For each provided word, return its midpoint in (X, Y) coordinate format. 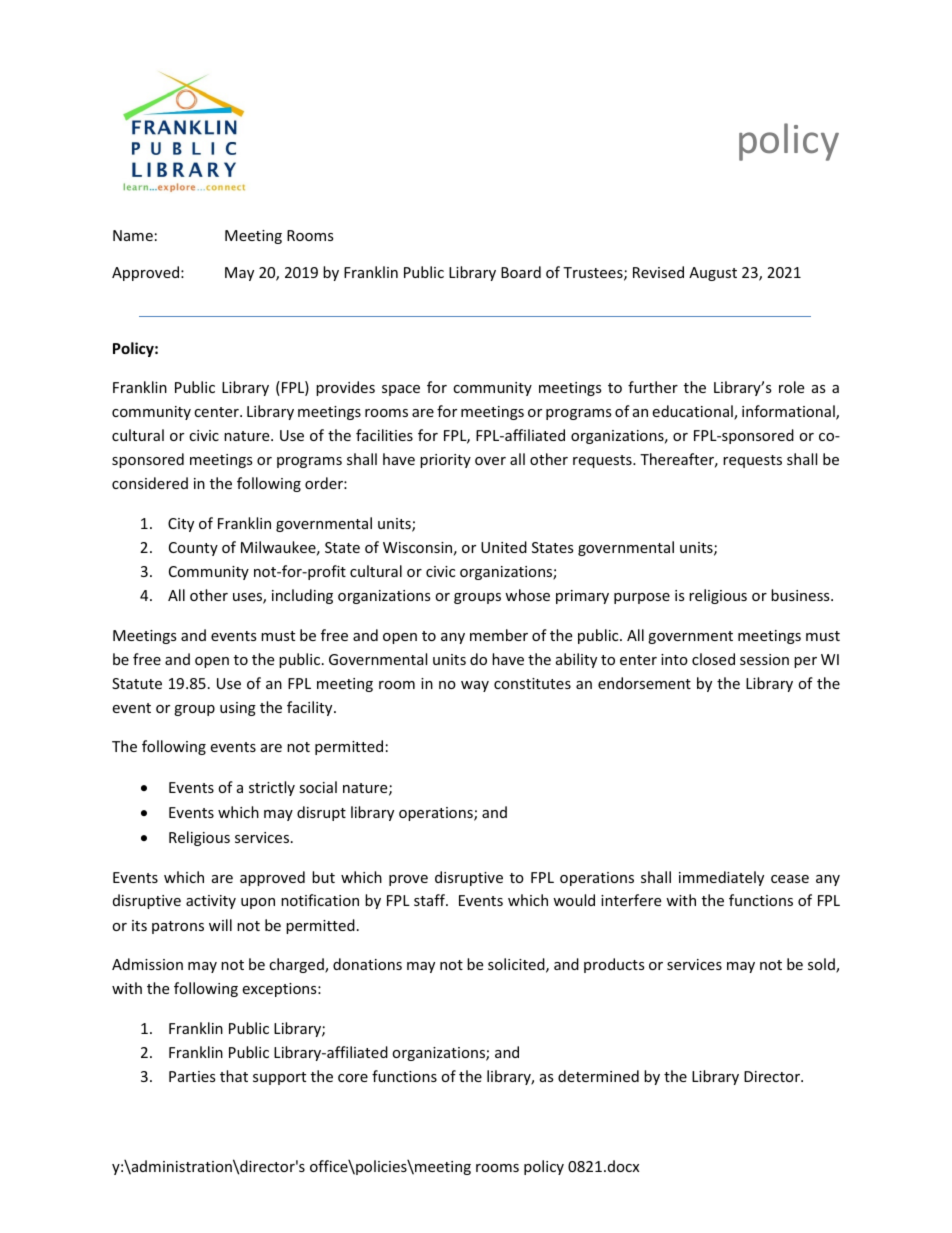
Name (133, 235)
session (764, 659)
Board (521, 272)
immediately (721, 878)
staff (431, 900)
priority (445, 461)
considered (150, 483)
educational (693, 412)
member (499, 635)
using (238, 709)
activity (211, 902)
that (234, 1076)
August (713, 274)
